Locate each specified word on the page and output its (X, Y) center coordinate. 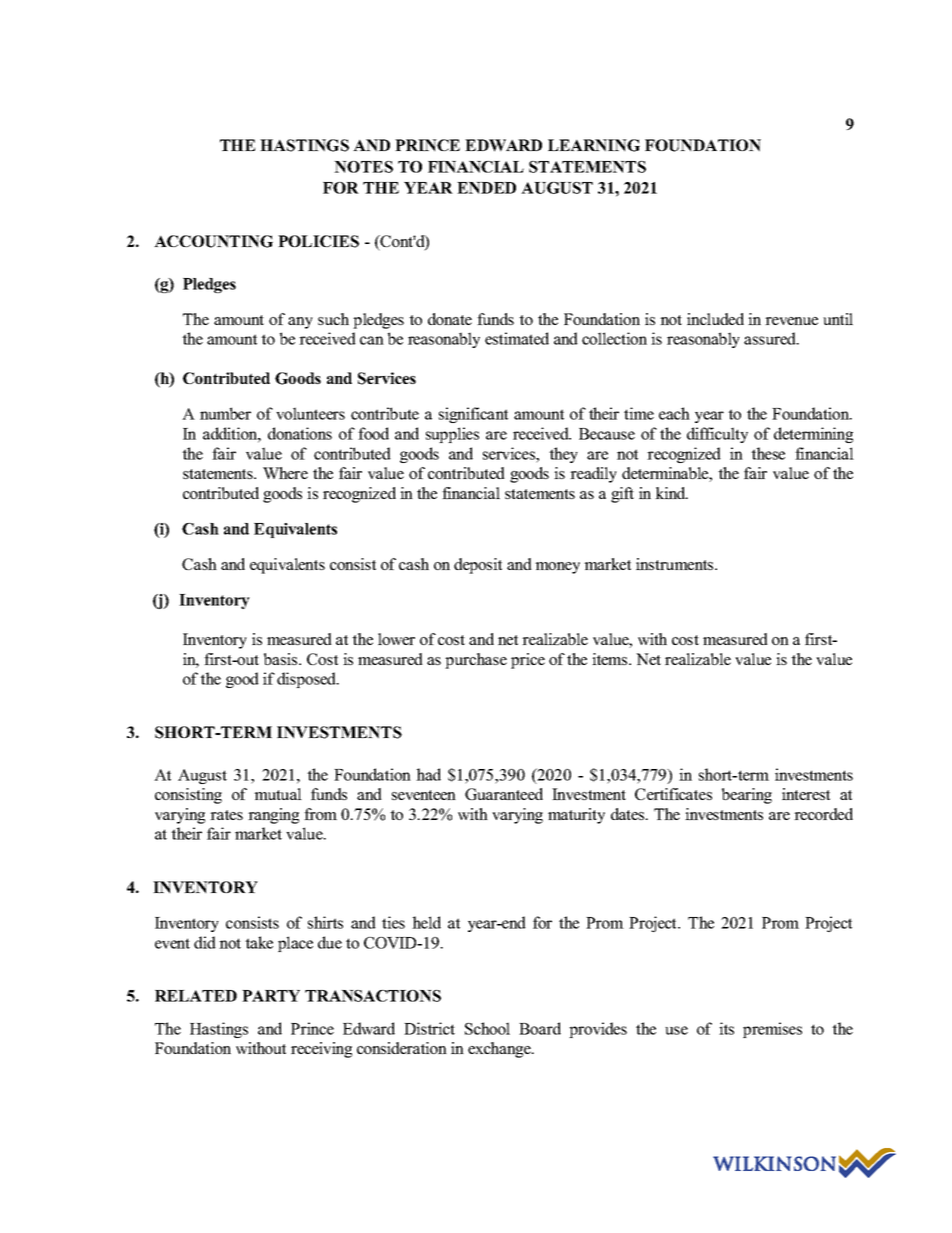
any (300, 323)
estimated (517, 338)
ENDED (486, 188)
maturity (576, 816)
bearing (747, 796)
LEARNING (594, 145)
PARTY (271, 996)
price (528, 661)
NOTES (363, 167)
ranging (273, 816)
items (611, 659)
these (768, 453)
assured (771, 338)
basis (282, 659)
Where (285, 473)
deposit (478, 566)
